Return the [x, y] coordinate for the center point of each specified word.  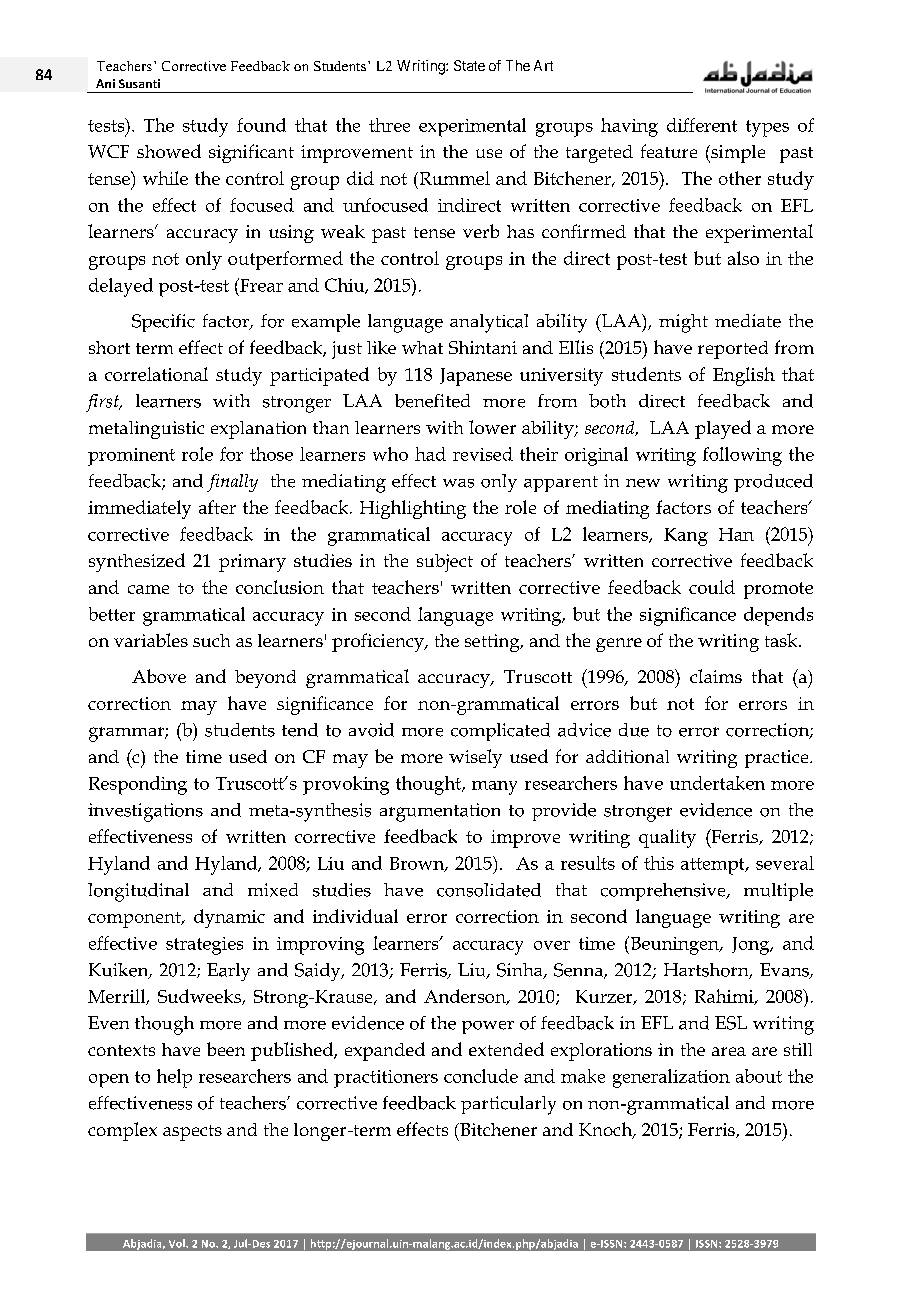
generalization [671, 1078]
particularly [508, 1105]
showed [169, 151]
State [469, 65]
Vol [178, 1243]
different [702, 125]
